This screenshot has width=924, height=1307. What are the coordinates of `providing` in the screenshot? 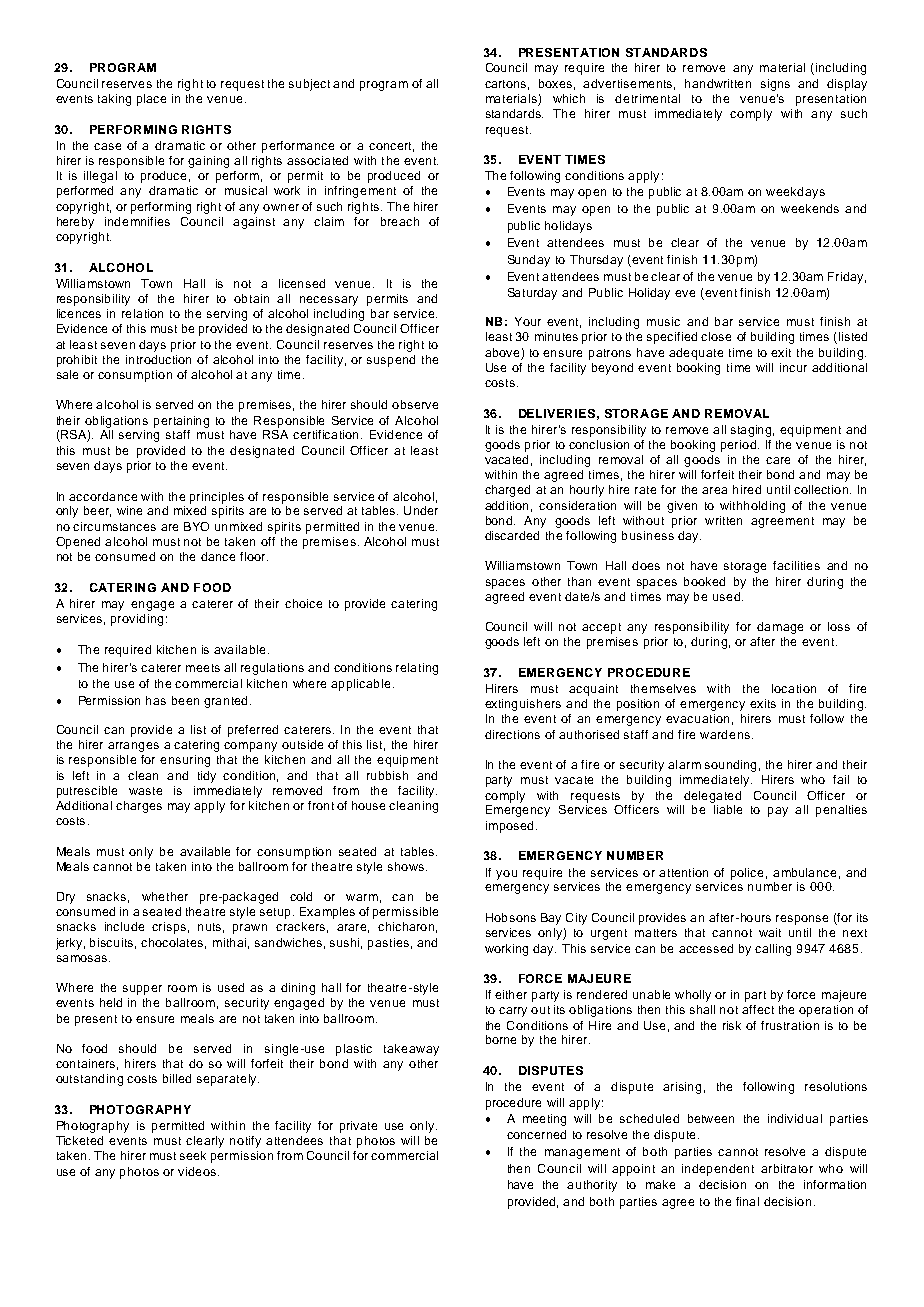 It's located at (137, 620).
